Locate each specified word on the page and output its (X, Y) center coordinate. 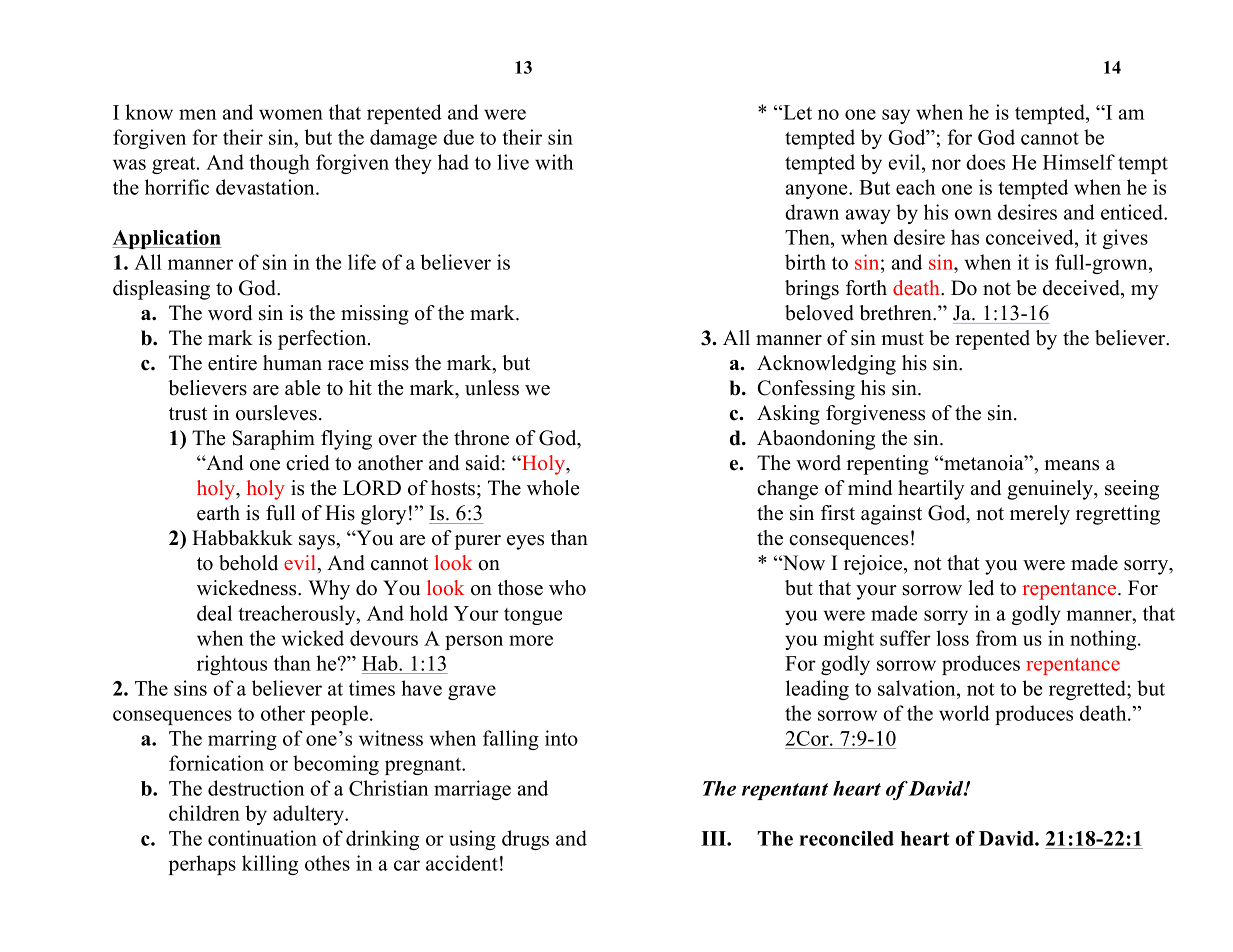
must (902, 339)
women (291, 114)
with (554, 162)
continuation (262, 838)
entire (232, 363)
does (985, 162)
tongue (533, 616)
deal (214, 613)
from (996, 638)
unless (492, 388)
